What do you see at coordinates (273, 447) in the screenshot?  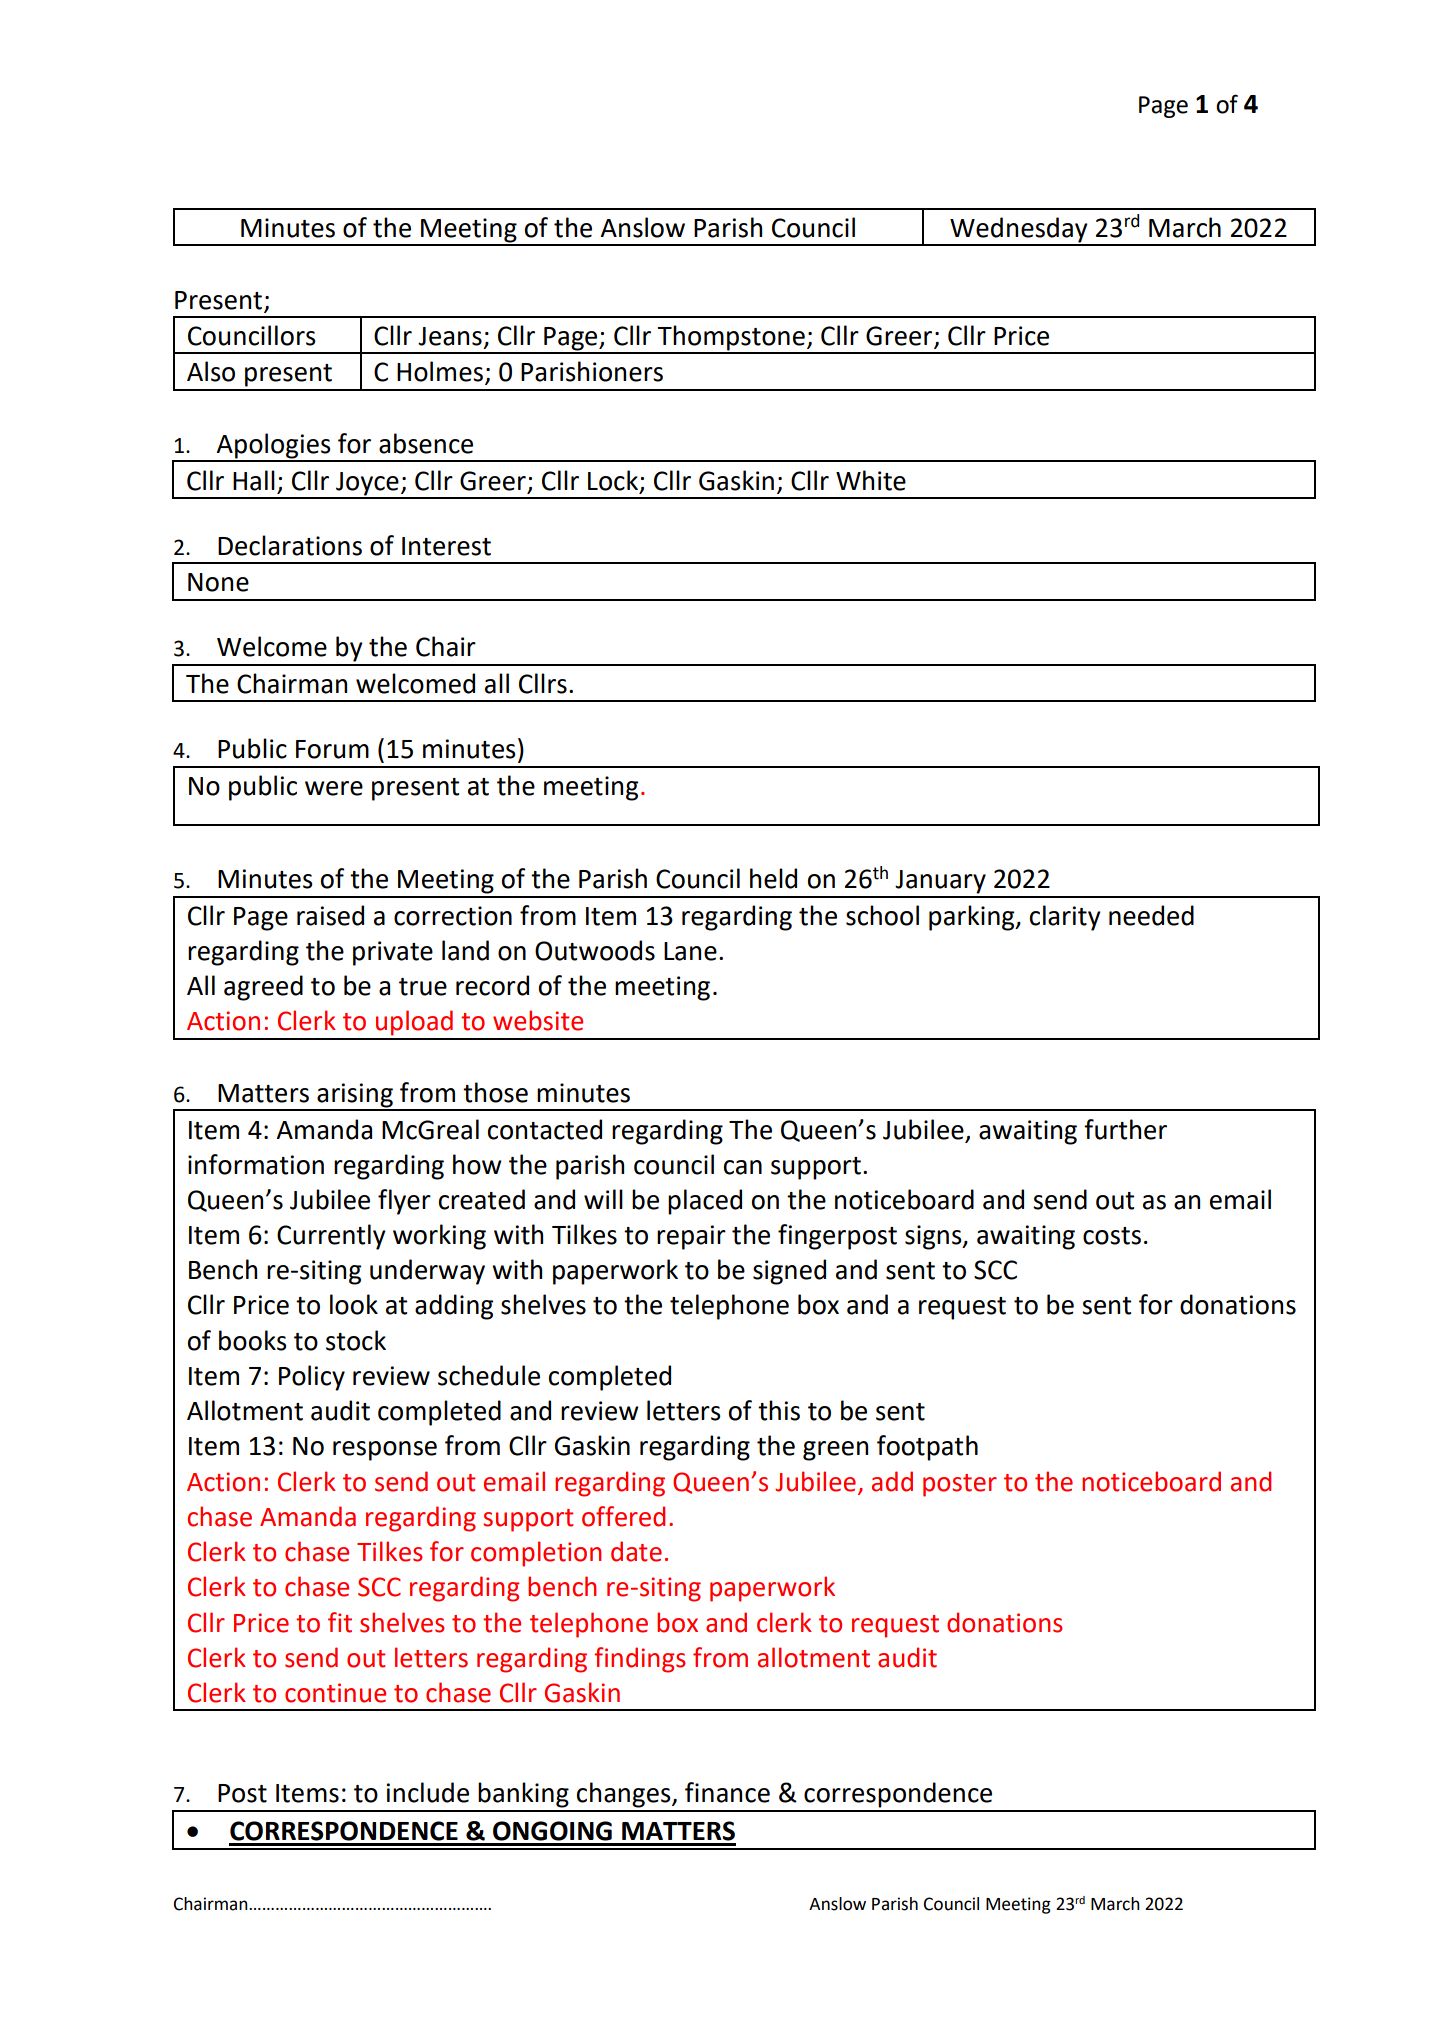 I see `Apologies` at bounding box center [273, 447].
